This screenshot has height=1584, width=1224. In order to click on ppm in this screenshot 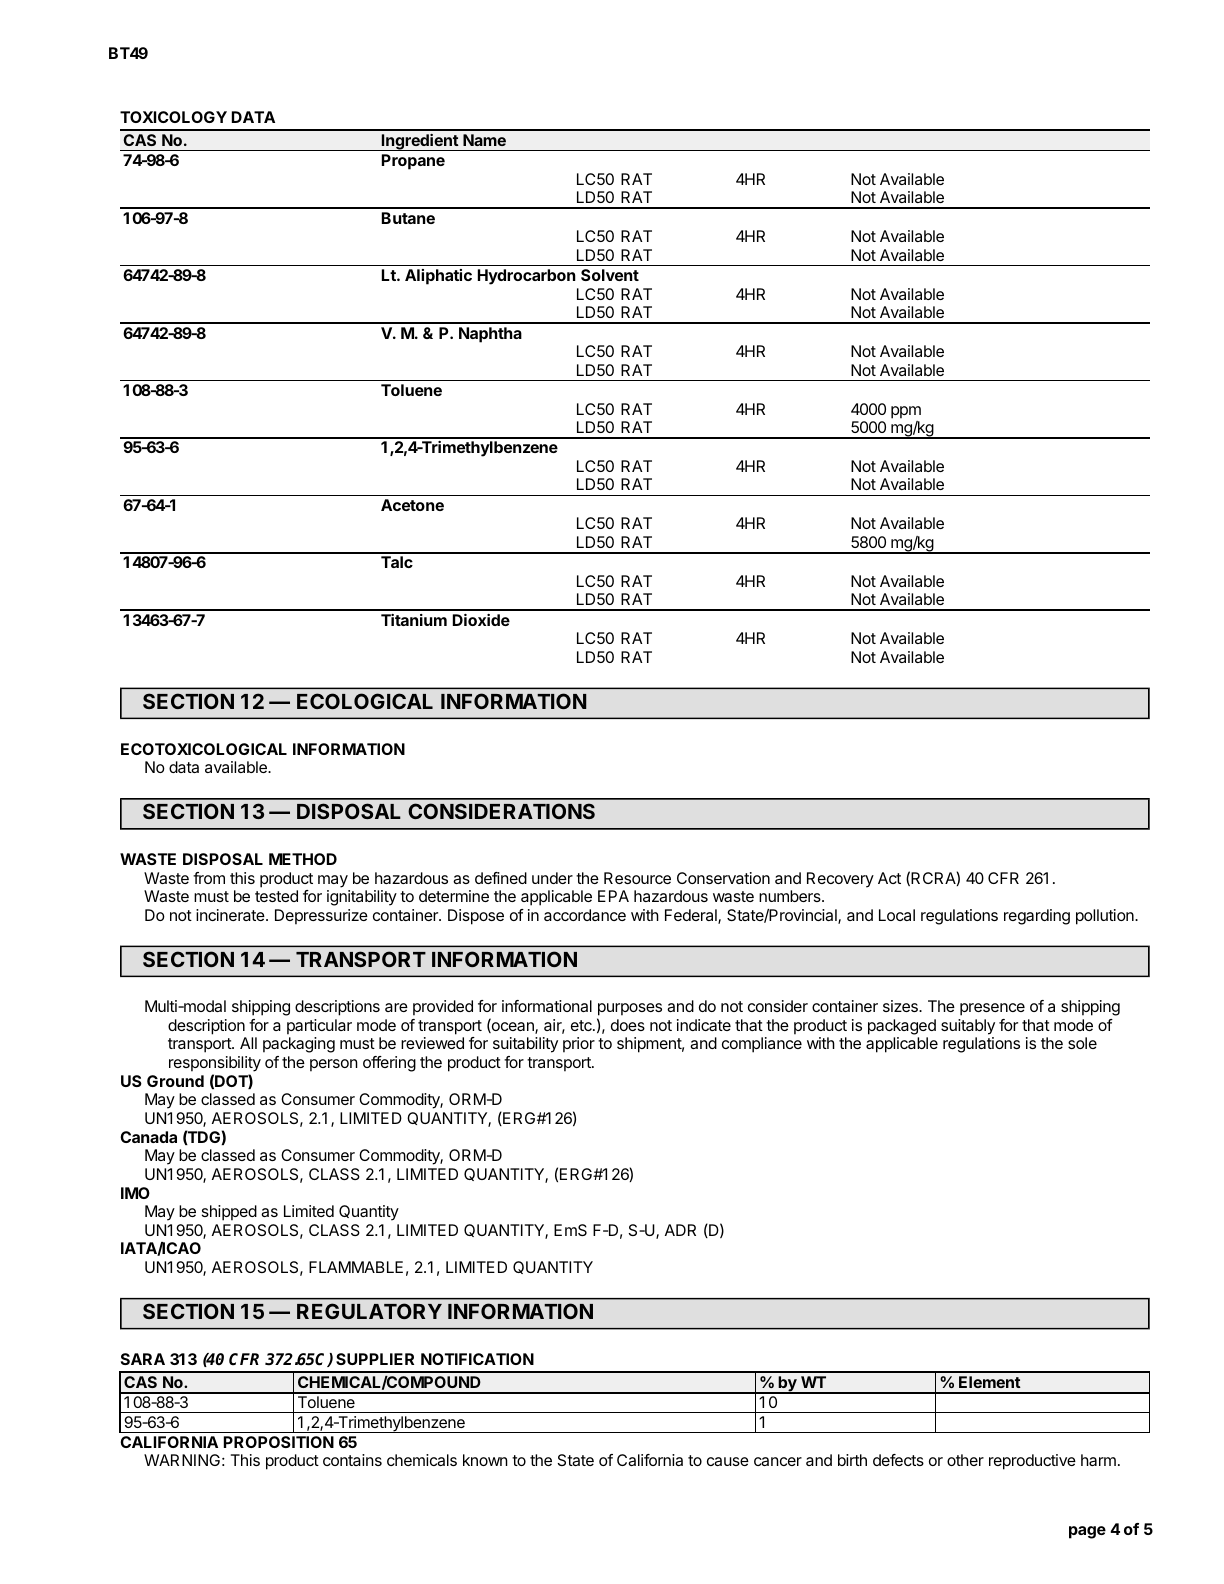, I will do `click(906, 412)`.
